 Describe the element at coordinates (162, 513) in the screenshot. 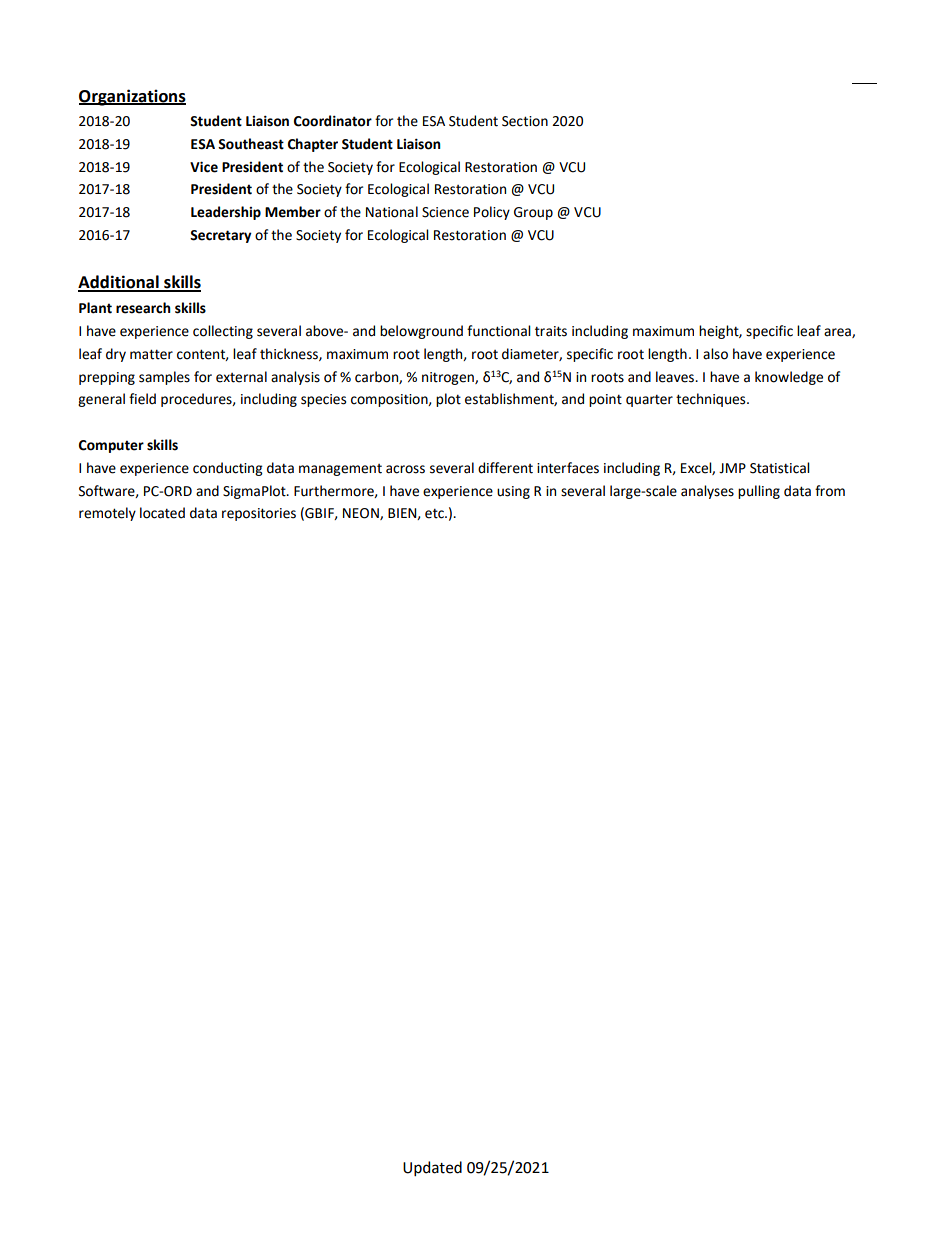

I see `located` at that location.
